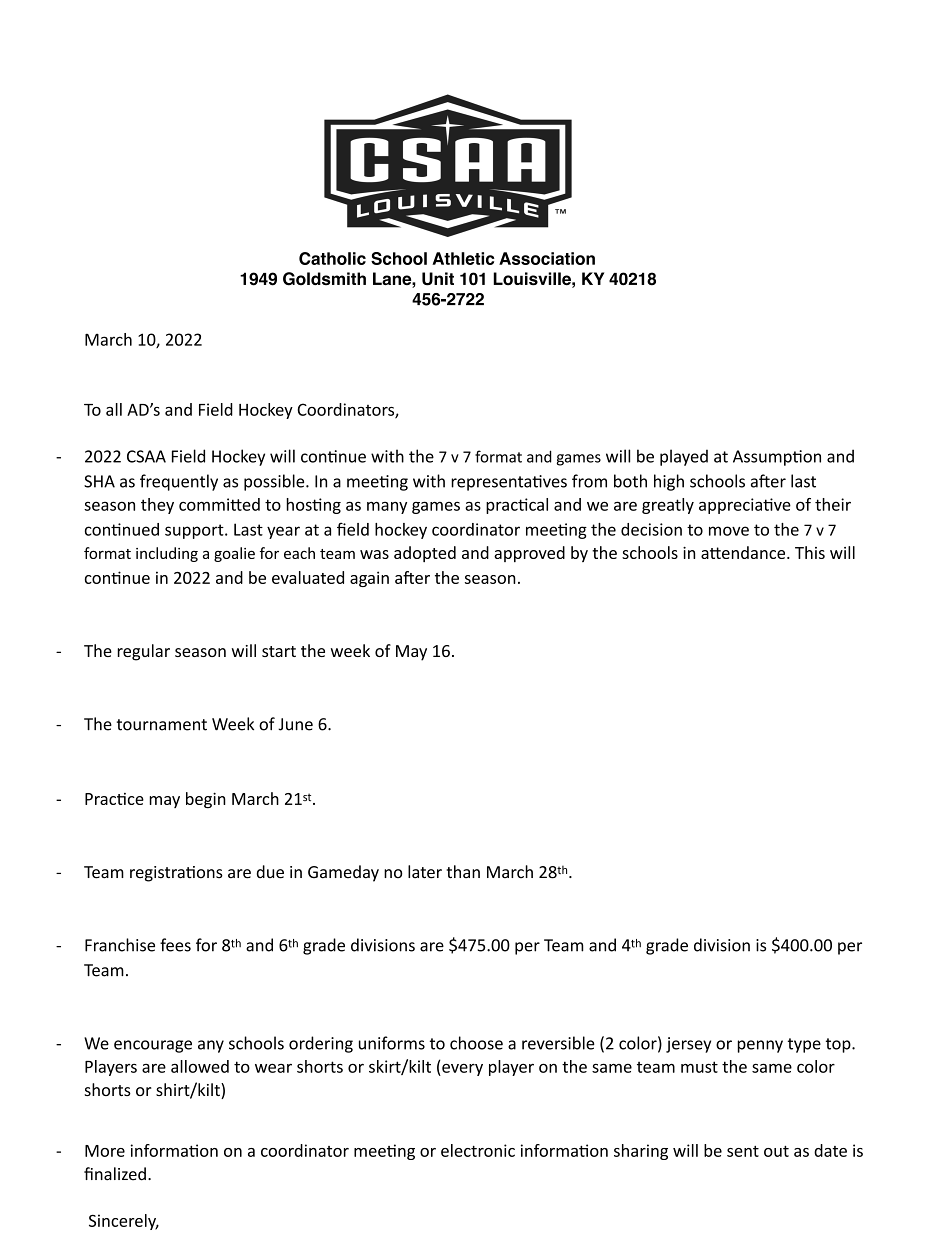 The height and width of the page is (1233, 952). What do you see at coordinates (547, 258) in the page?
I see `Association` at bounding box center [547, 258].
